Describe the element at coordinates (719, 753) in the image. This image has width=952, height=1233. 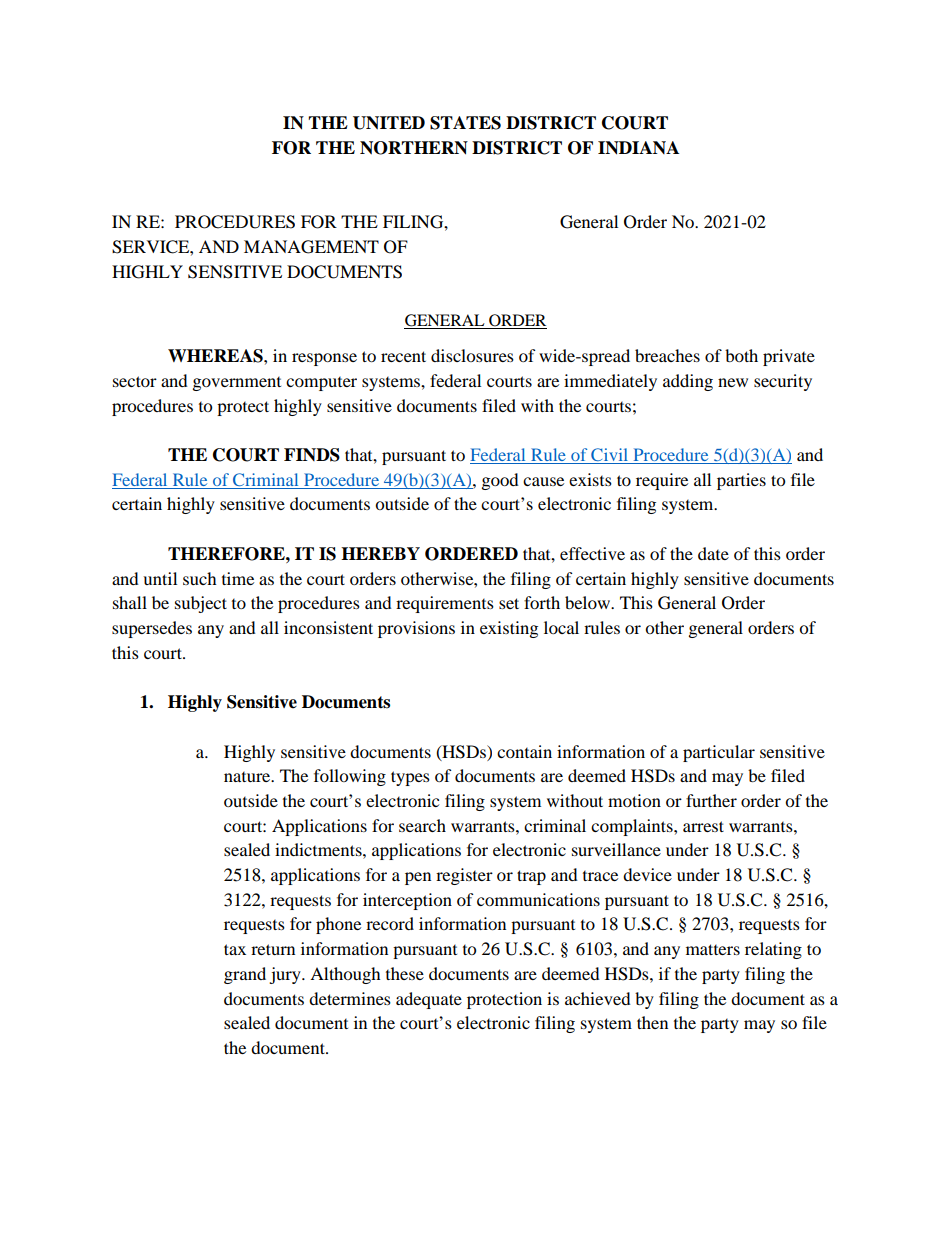
I see `particular` at that location.
